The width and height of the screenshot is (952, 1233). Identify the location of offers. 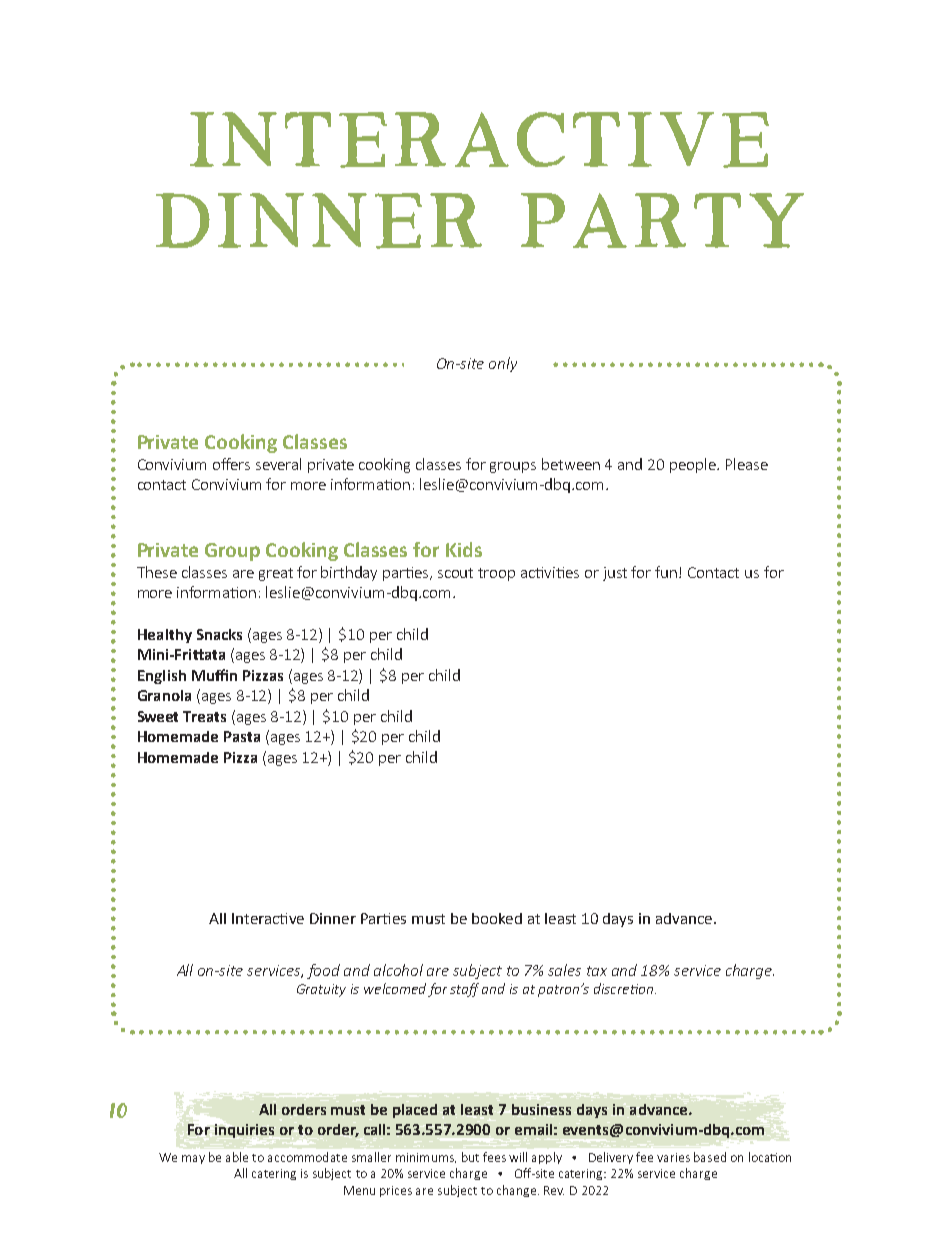
(231, 464).
